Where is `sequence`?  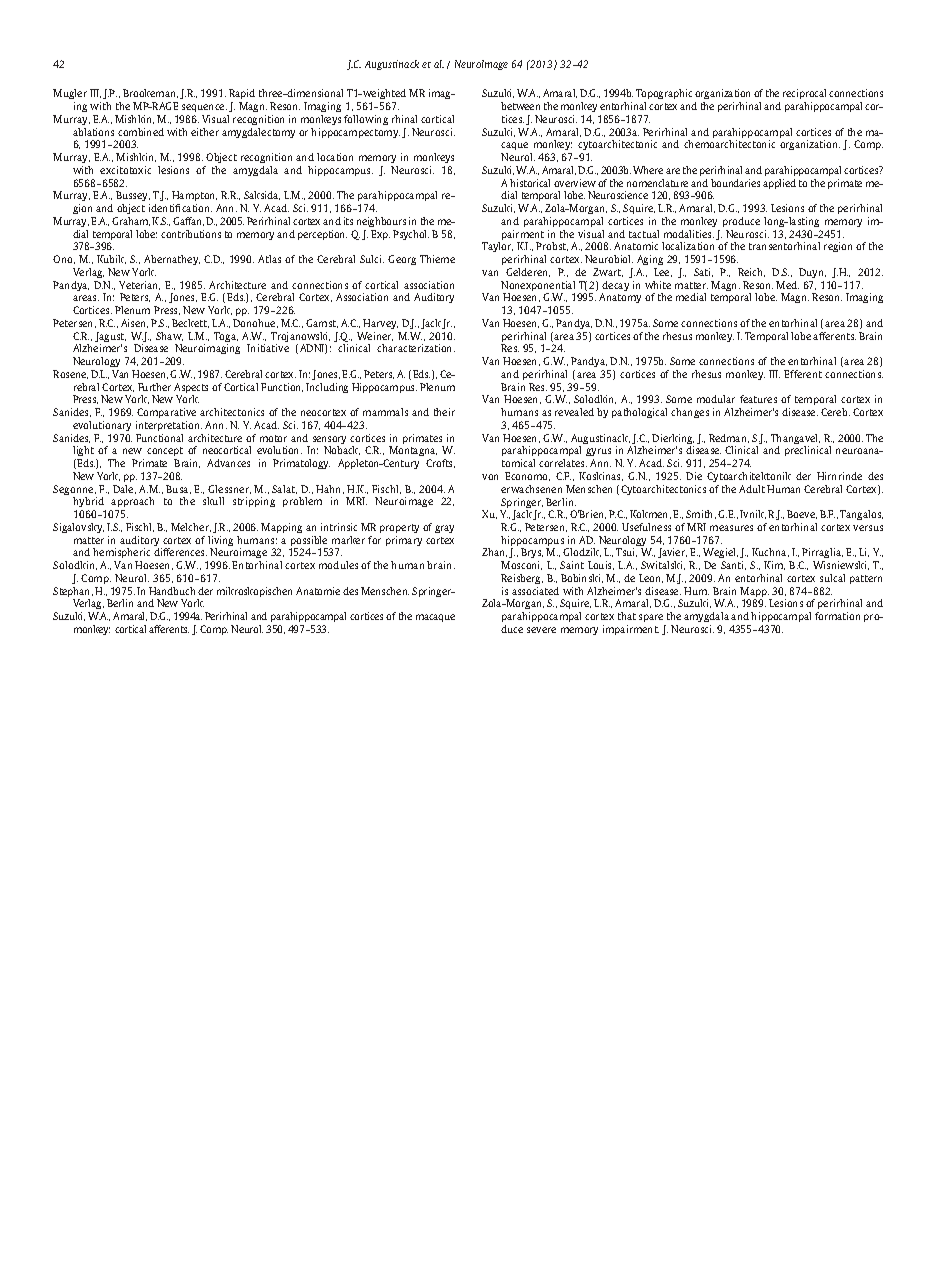
sequence is located at coordinates (204, 108).
